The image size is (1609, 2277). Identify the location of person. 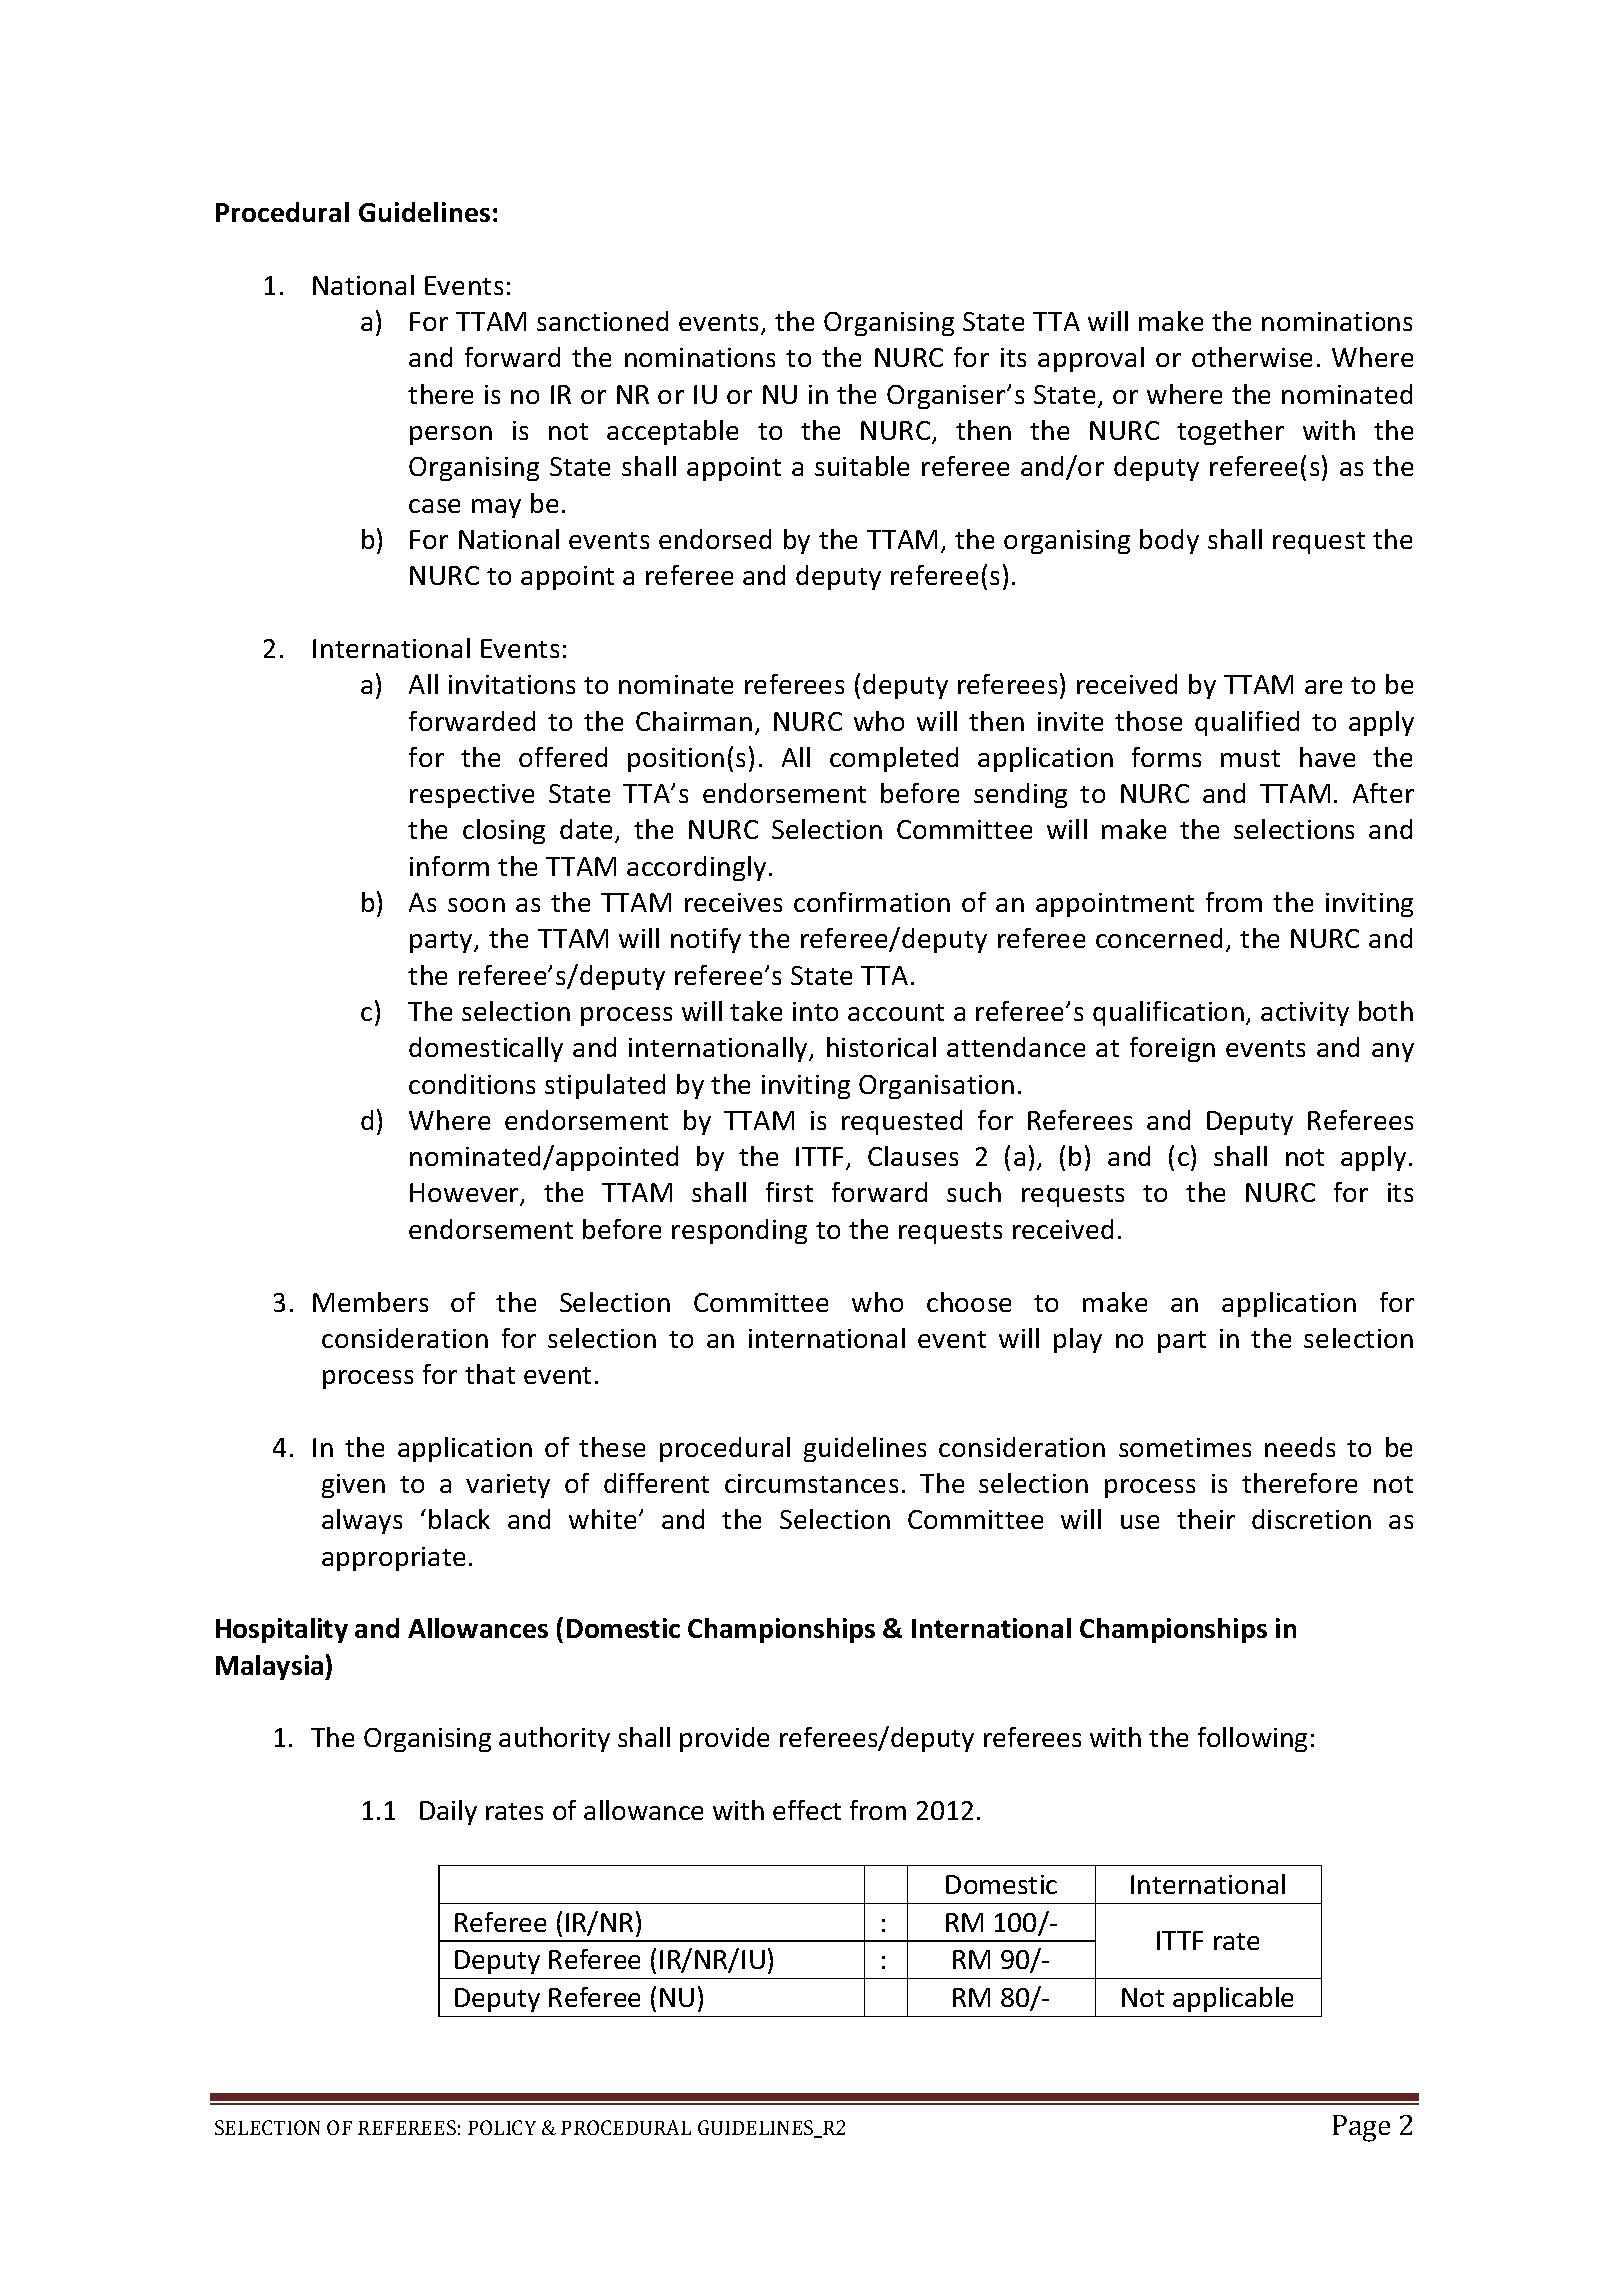
(451, 435).
